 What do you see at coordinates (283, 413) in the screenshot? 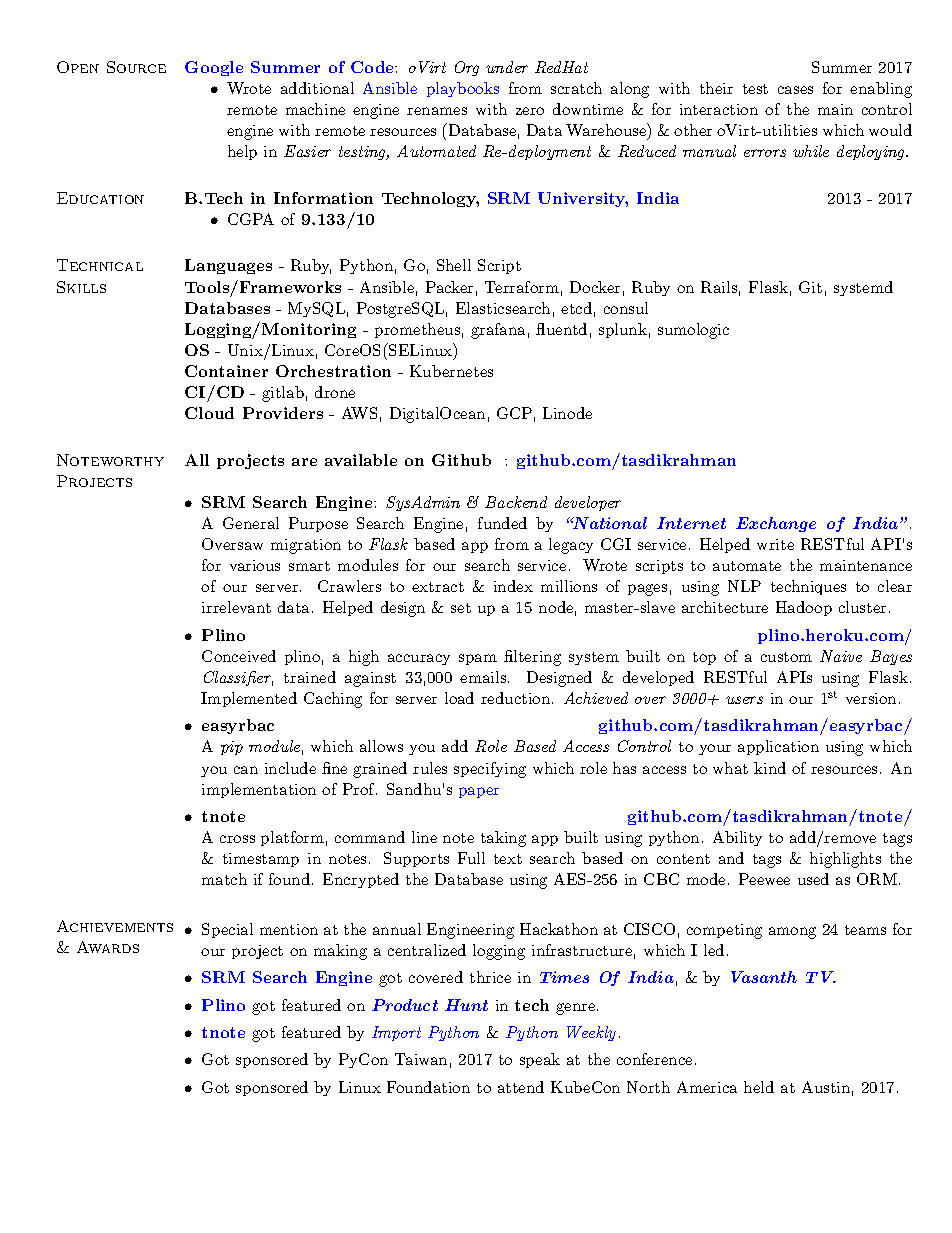
I see `Providers` at bounding box center [283, 413].
